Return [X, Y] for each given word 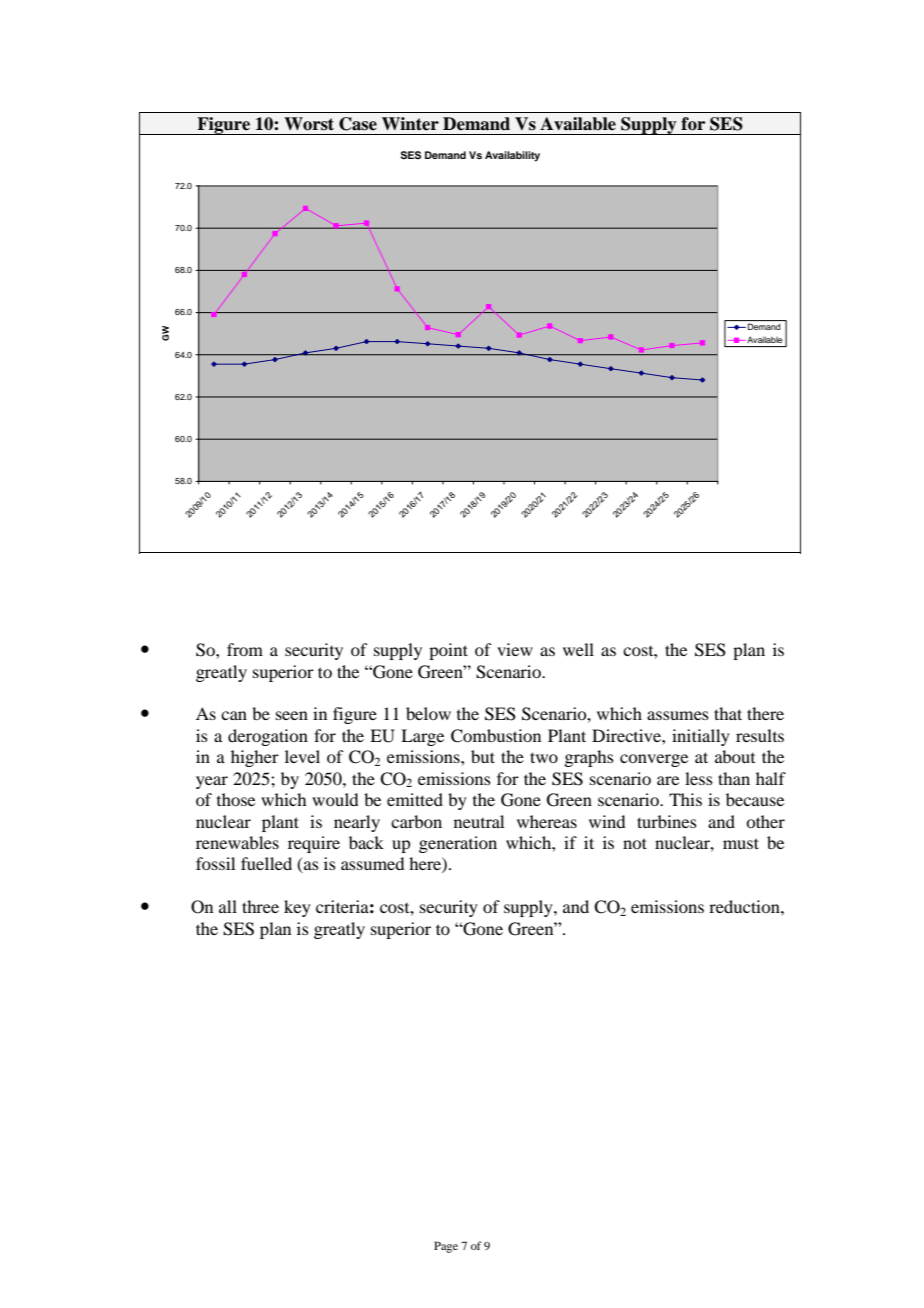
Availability [512, 156]
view [515, 649]
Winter [410, 124]
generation [458, 844]
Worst [309, 124]
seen [292, 715]
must [741, 843]
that [728, 713]
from [245, 649]
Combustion [496, 736]
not [635, 843]
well [578, 649]
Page [446, 1247]
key [297, 908]
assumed [372, 863]
